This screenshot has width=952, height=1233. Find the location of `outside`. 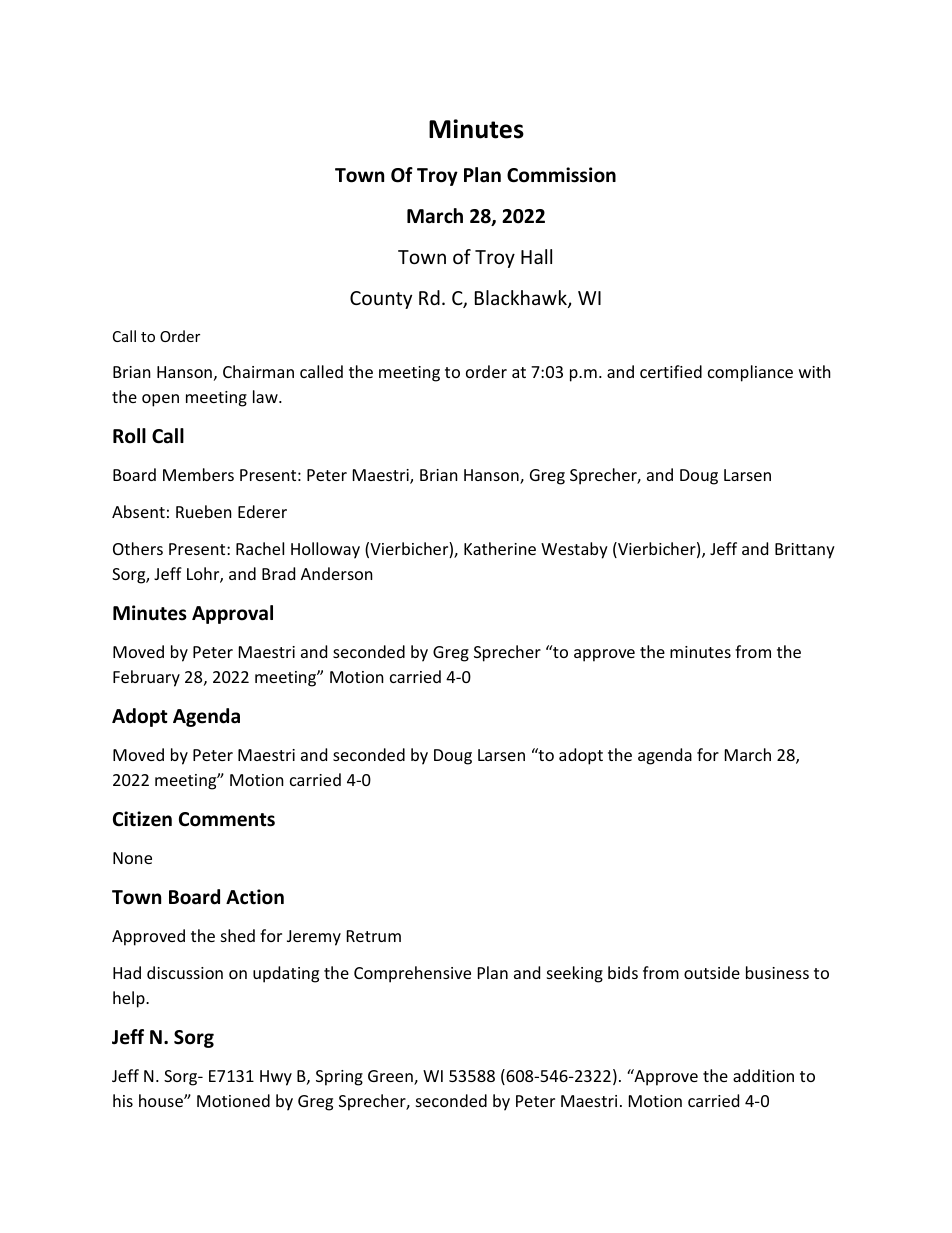

outside is located at coordinates (712, 972).
